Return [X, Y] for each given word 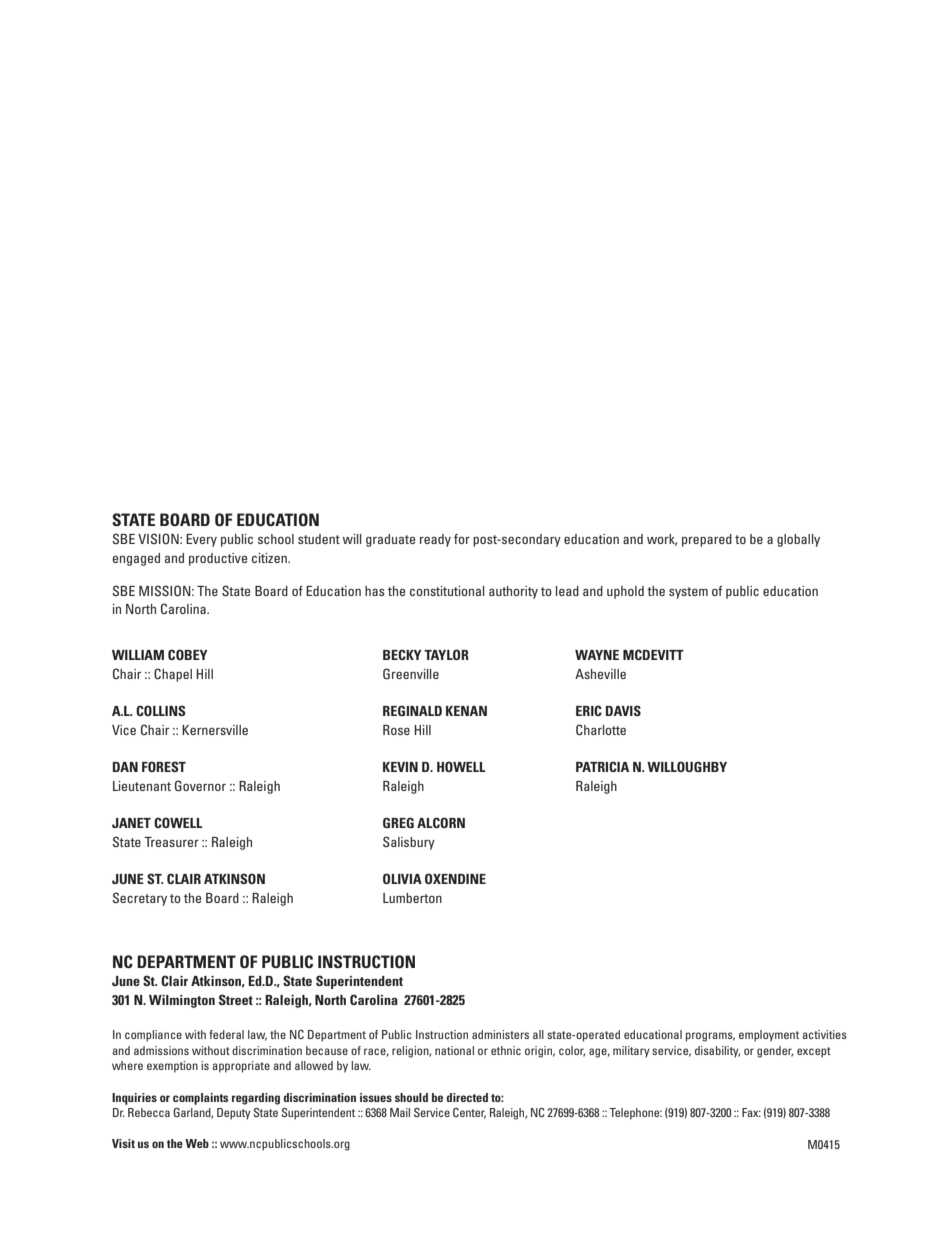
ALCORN [441, 822]
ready [435, 540]
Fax [751, 1112]
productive [218, 559]
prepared [707, 540]
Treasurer [171, 842]
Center [469, 1113]
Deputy [234, 1114]
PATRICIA [602, 766]
